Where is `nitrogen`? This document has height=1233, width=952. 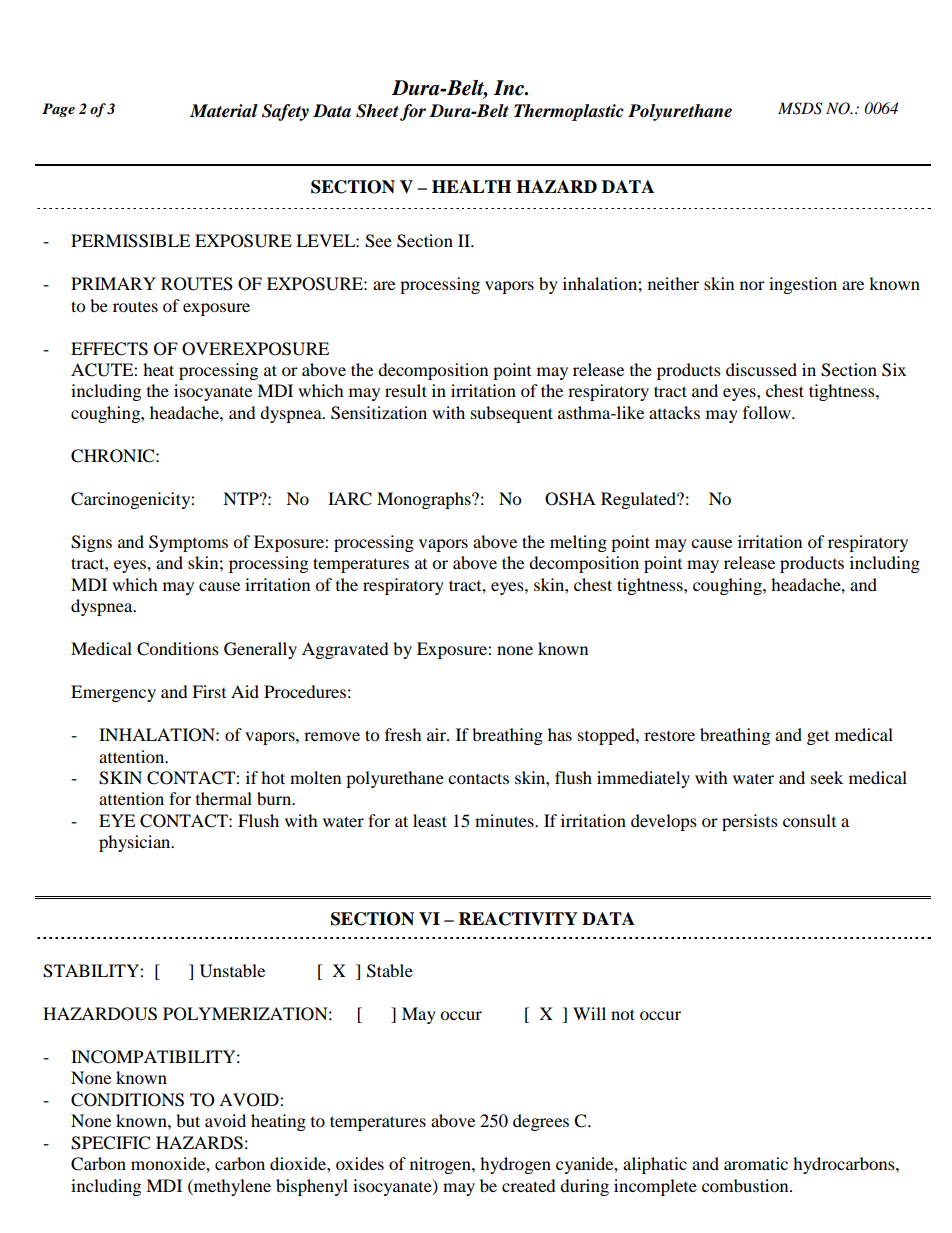
nitrogen is located at coordinates (441, 1165).
